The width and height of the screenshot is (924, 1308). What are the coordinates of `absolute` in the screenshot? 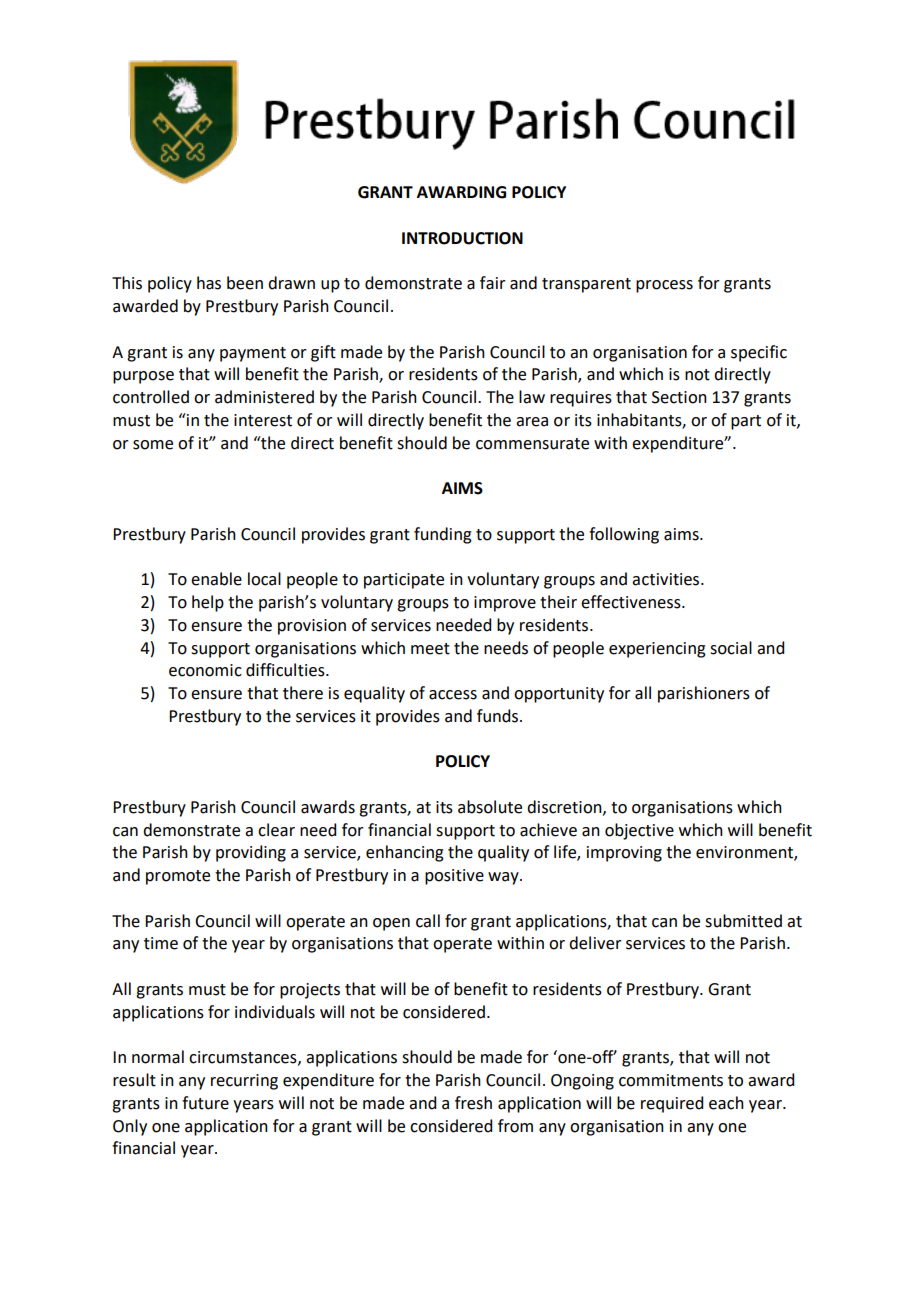 It's located at (490, 807).
